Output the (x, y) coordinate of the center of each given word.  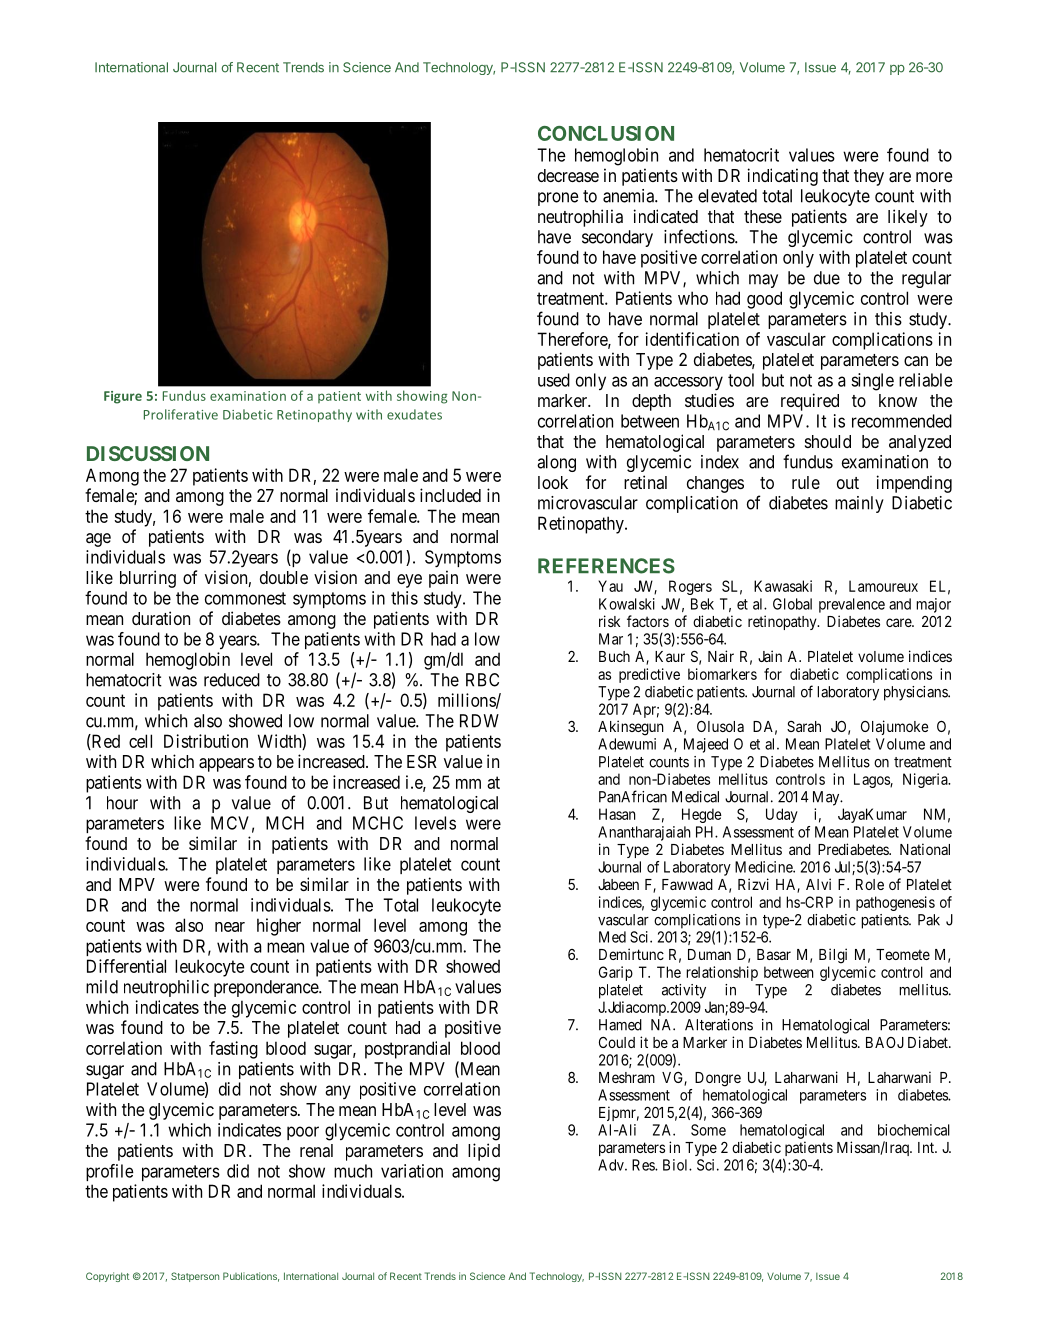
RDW (479, 721)
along (556, 463)
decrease (568, 175)
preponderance (267, 988)
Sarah (804, 726)
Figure (123, 397)
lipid (484, 1152)
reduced (232, 680)
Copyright (107, 1277)
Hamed (620, 1025)
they (869, 177)
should (828, 441)
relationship (722, 973)
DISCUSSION (148, 453)
